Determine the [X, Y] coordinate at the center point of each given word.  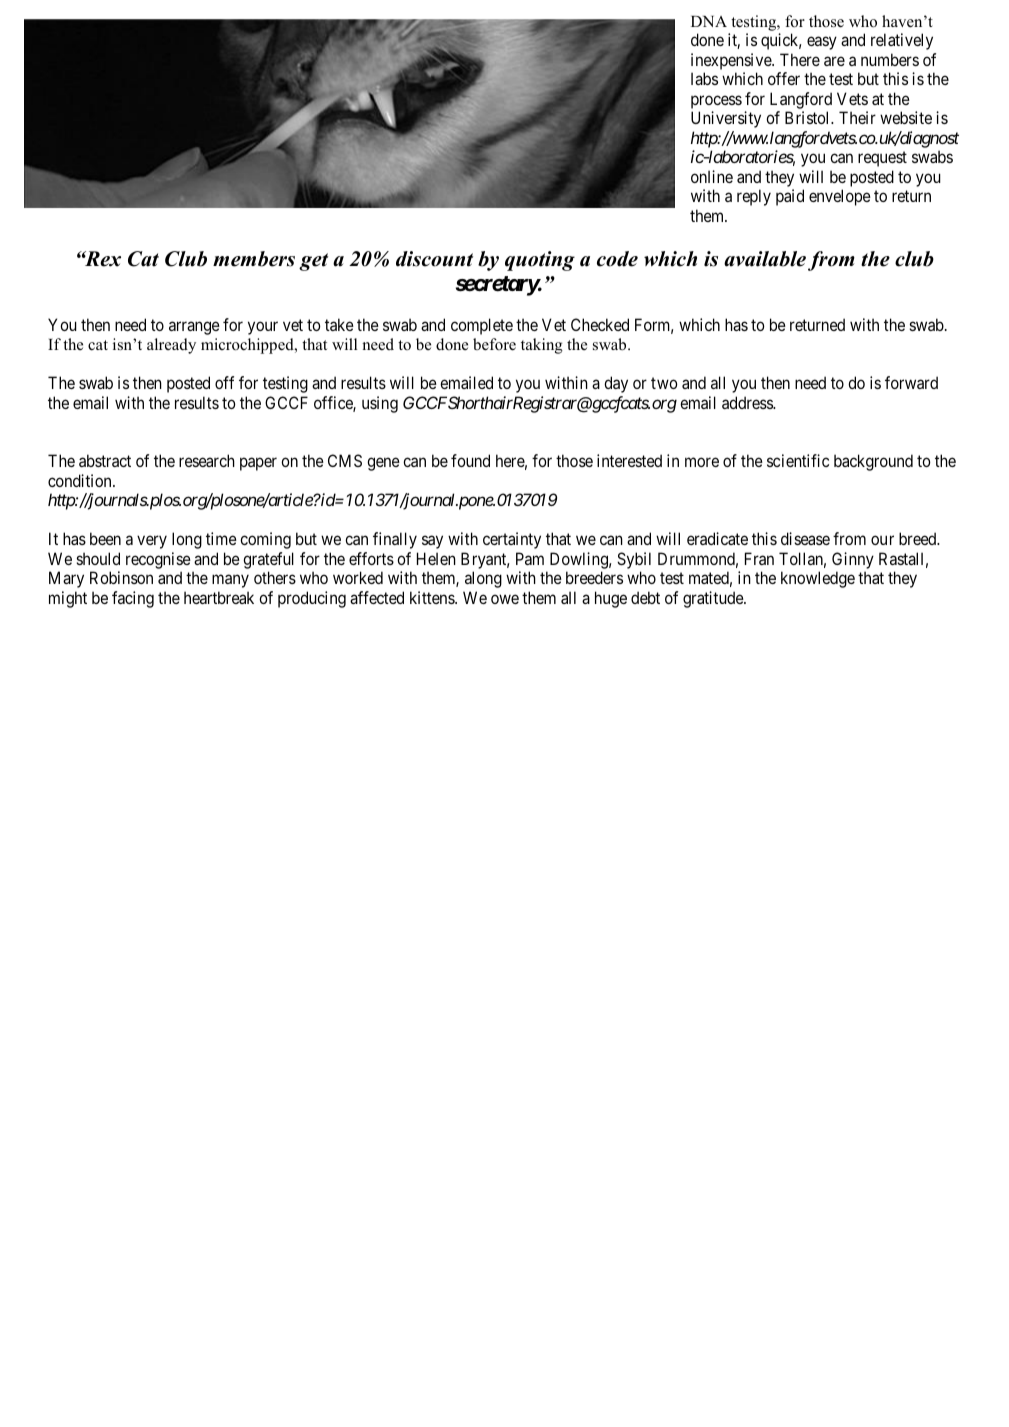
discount [434, 259]
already [171, 346]
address [748, 402]
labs [704, 78]
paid [790, 197]
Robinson [121, 577]
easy [822, 43]
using [380, 404]
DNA [709, 21]
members [254, 259]
